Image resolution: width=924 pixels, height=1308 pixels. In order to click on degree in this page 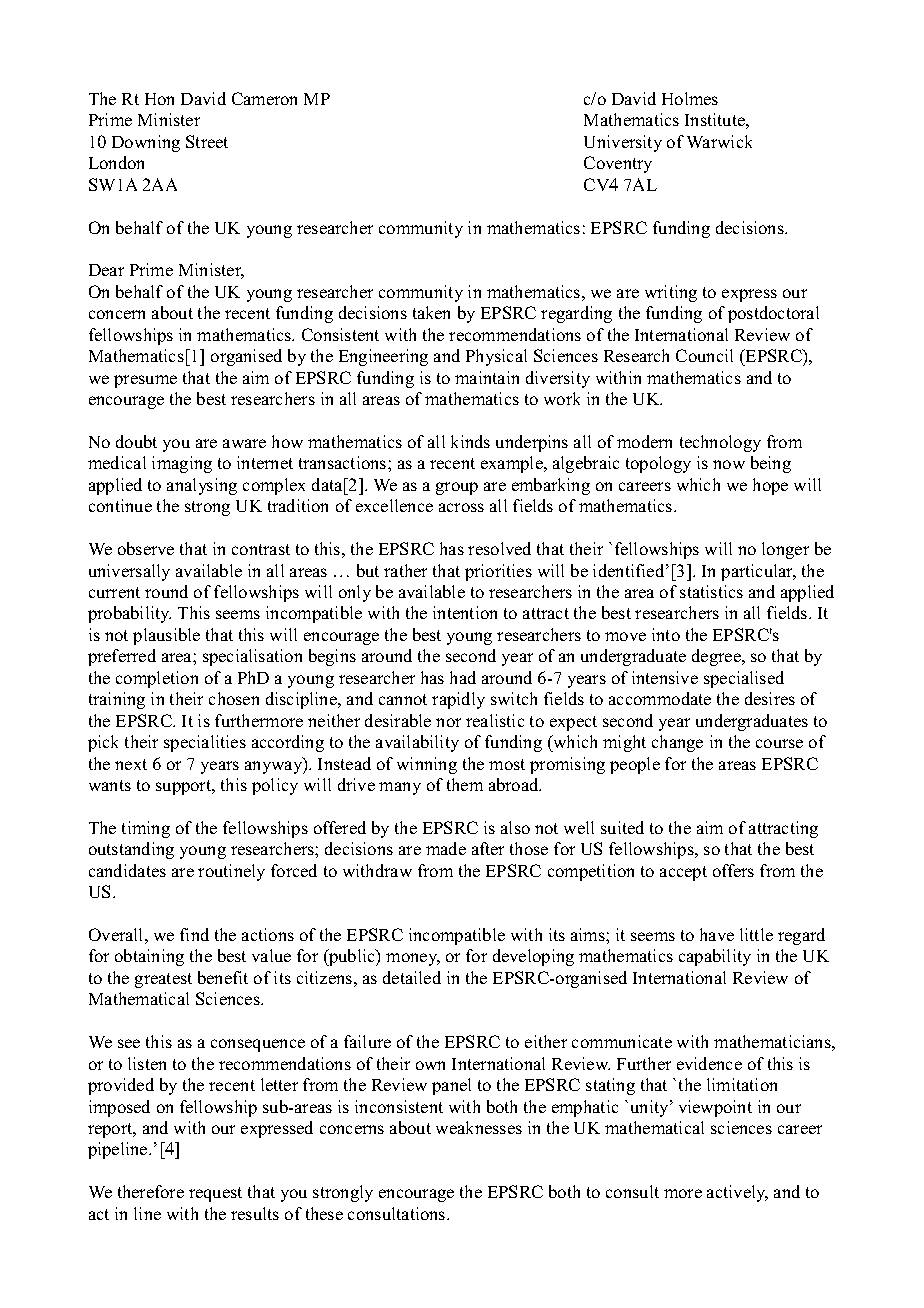, I will do `click(717, 657)`.
